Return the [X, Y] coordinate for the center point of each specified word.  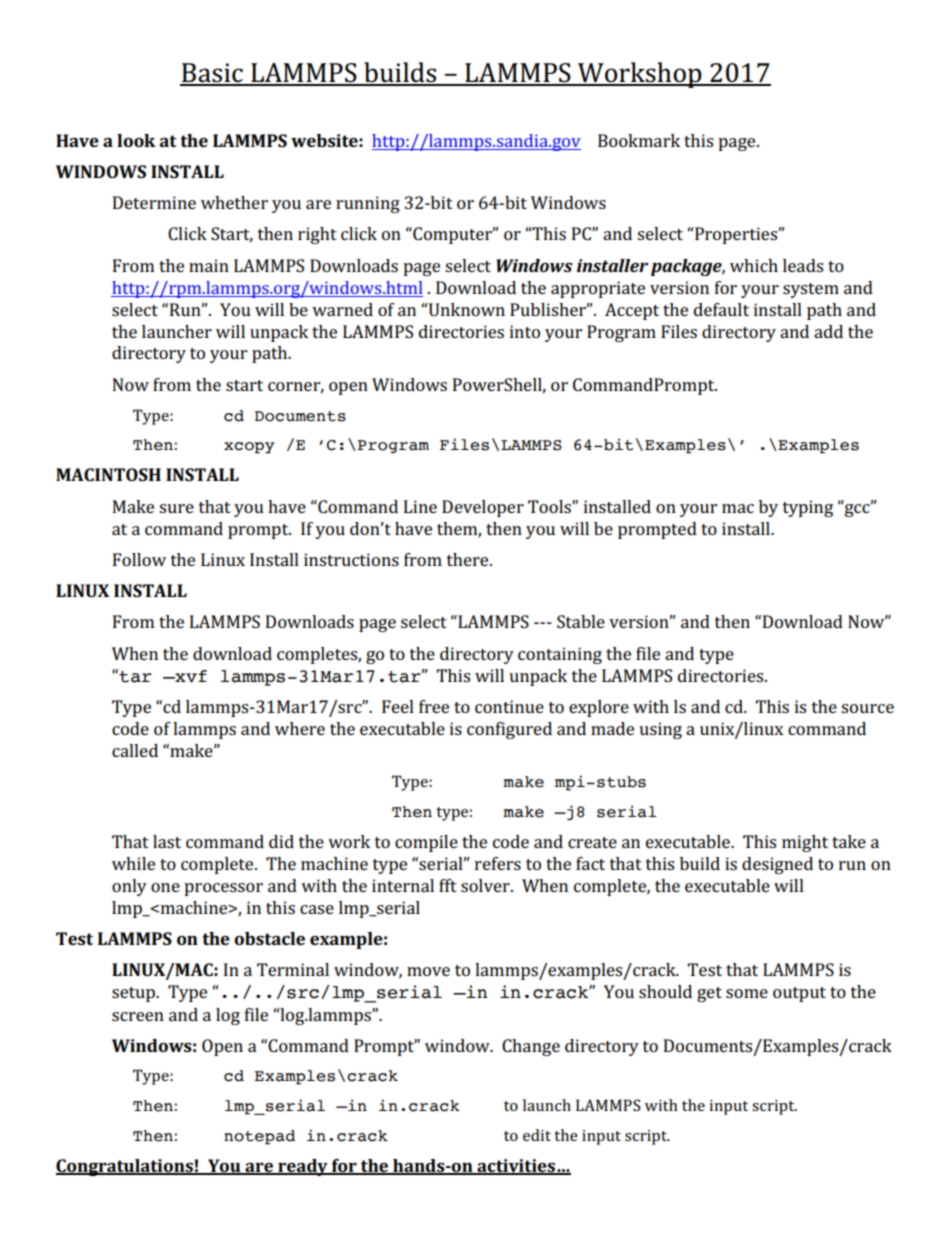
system [811, 290]
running [368, 204]
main [209, 265]
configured [509, 730]
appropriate [598, 289]
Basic [212, 74]
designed [777, 865]
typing [808, 508]
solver [486, 885]
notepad [259, 1137]
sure [176, 508]
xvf [190, 676]
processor [223, 889]
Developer [483, 508]
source [867, 708]
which [754, 265]
